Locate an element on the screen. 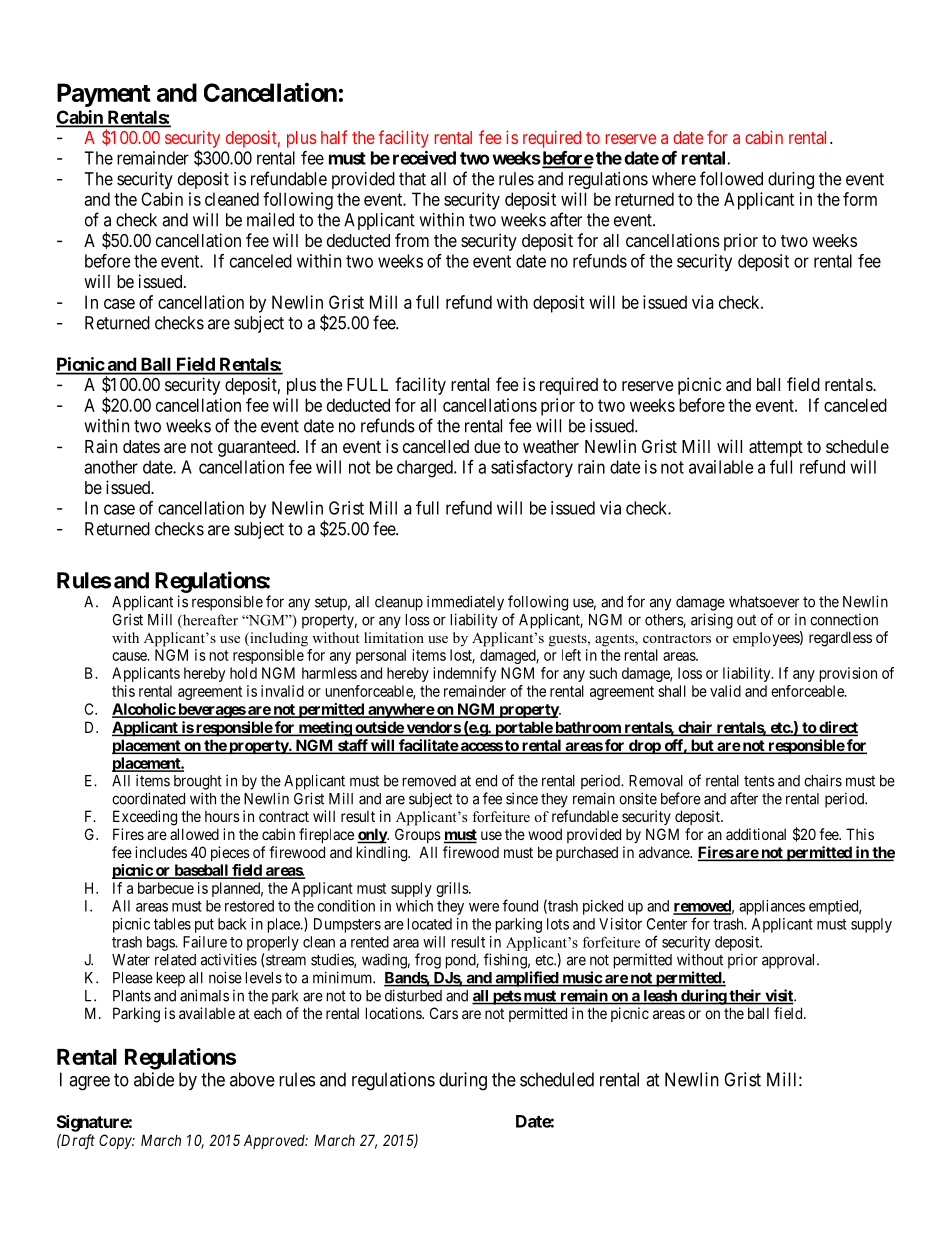 The width and height of the screenshot is (952, 1233). followed is located at coordinates (731, 178).
